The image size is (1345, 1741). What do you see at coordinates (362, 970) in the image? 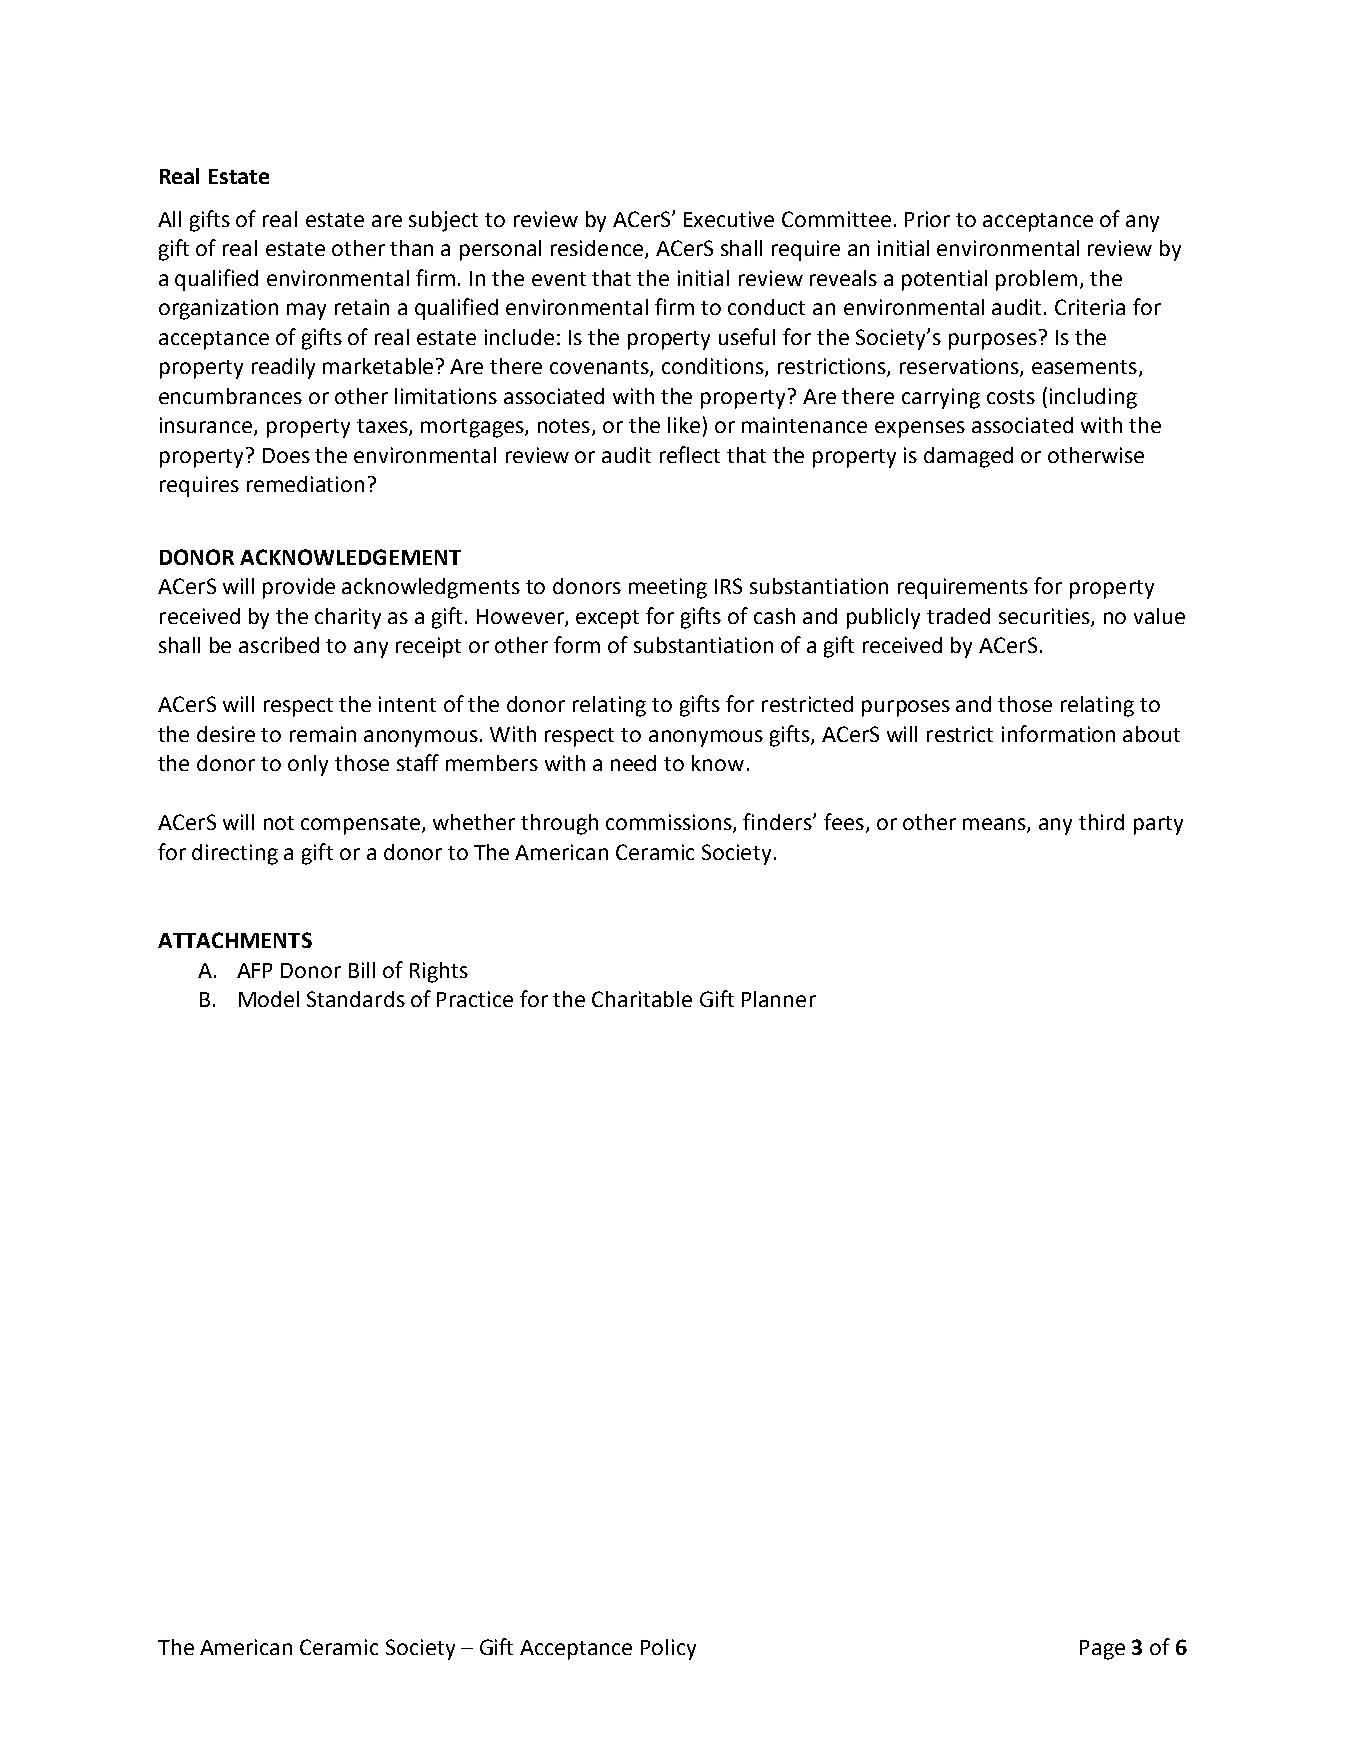
I see `Bill` at bounding box center [362, 970].
